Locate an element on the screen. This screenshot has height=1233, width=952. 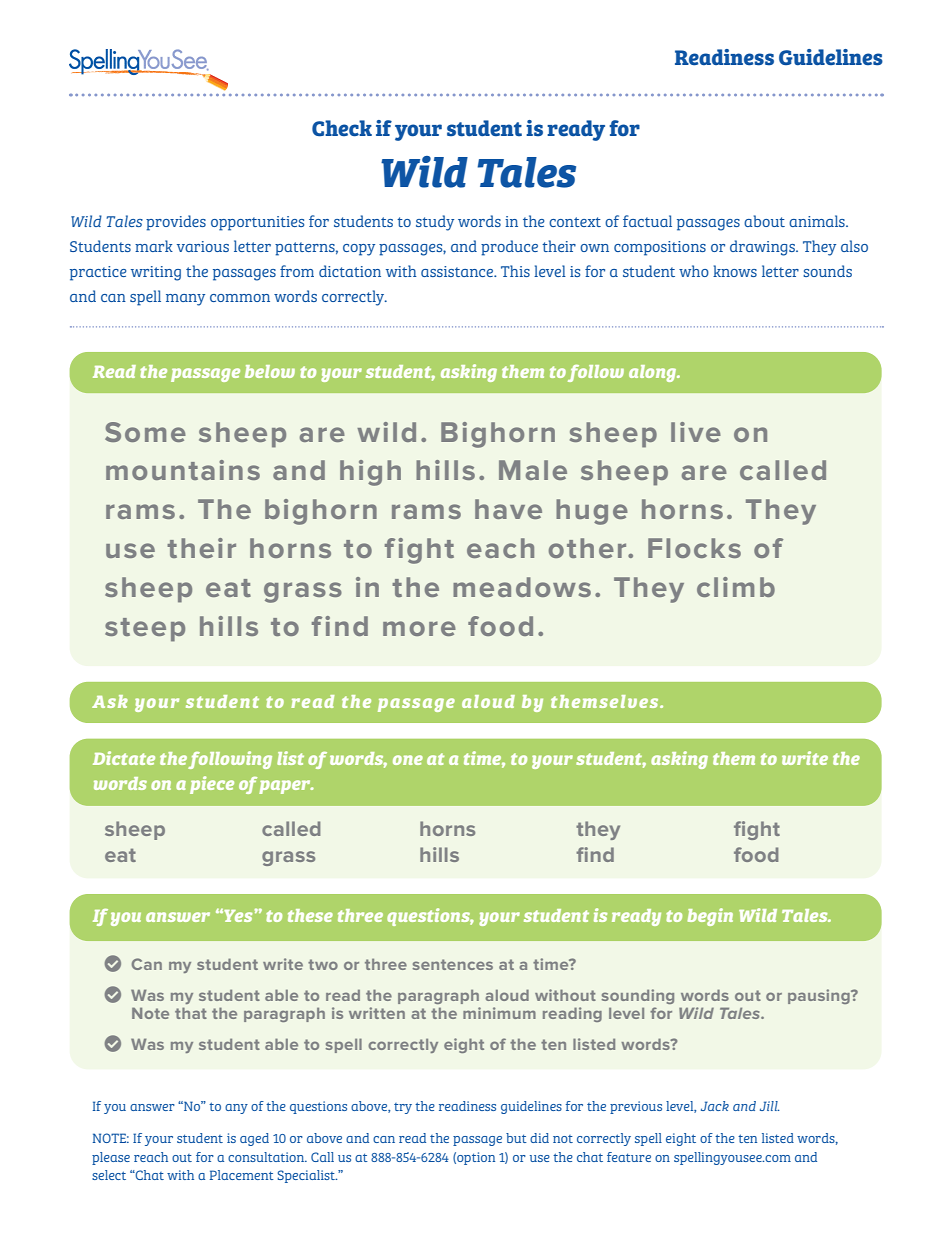
but is located at coordinates (516, 1138).
